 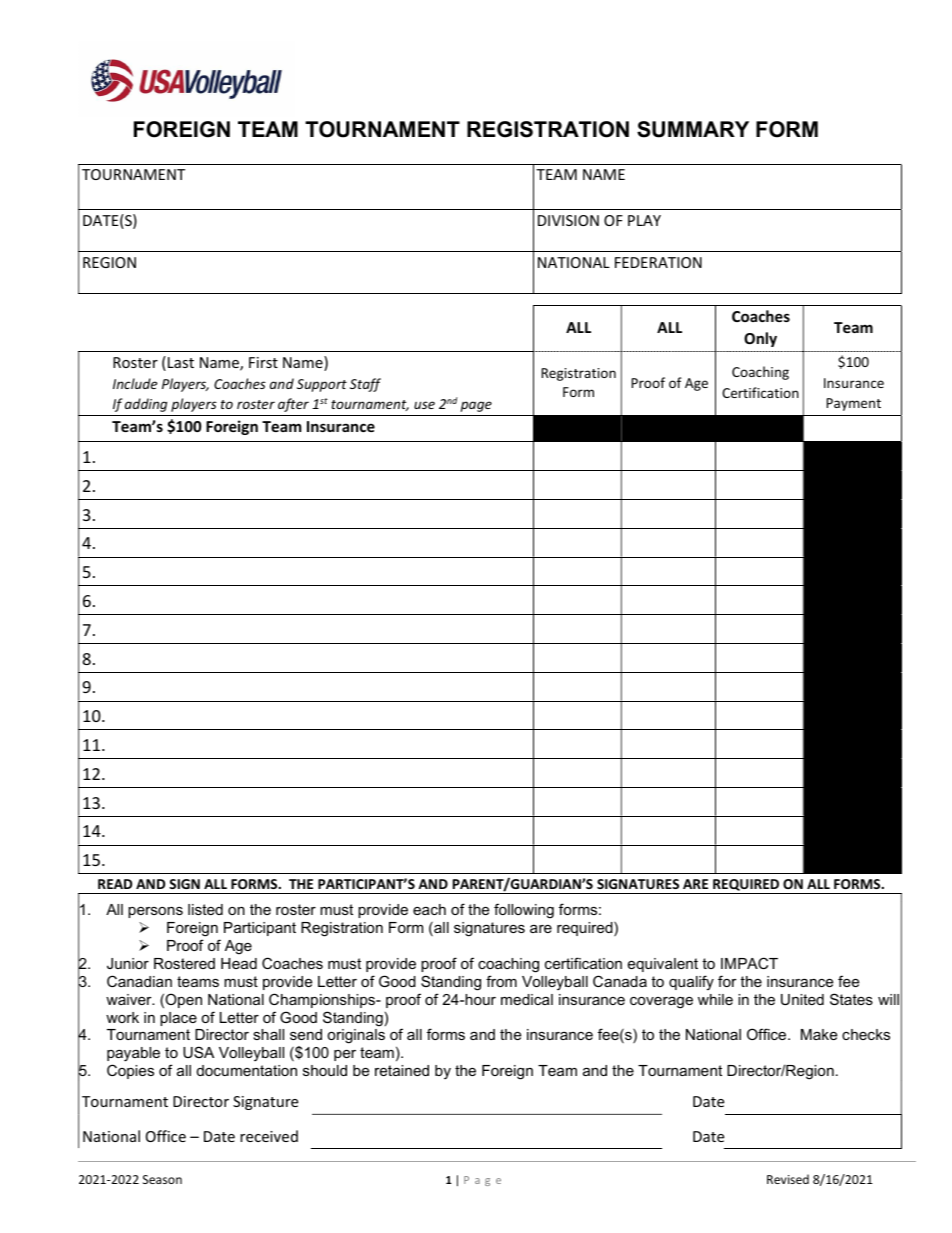 What do you see at coordinates (181, 362) in the page?
I see `Last` at bounding box center [181, 362].
